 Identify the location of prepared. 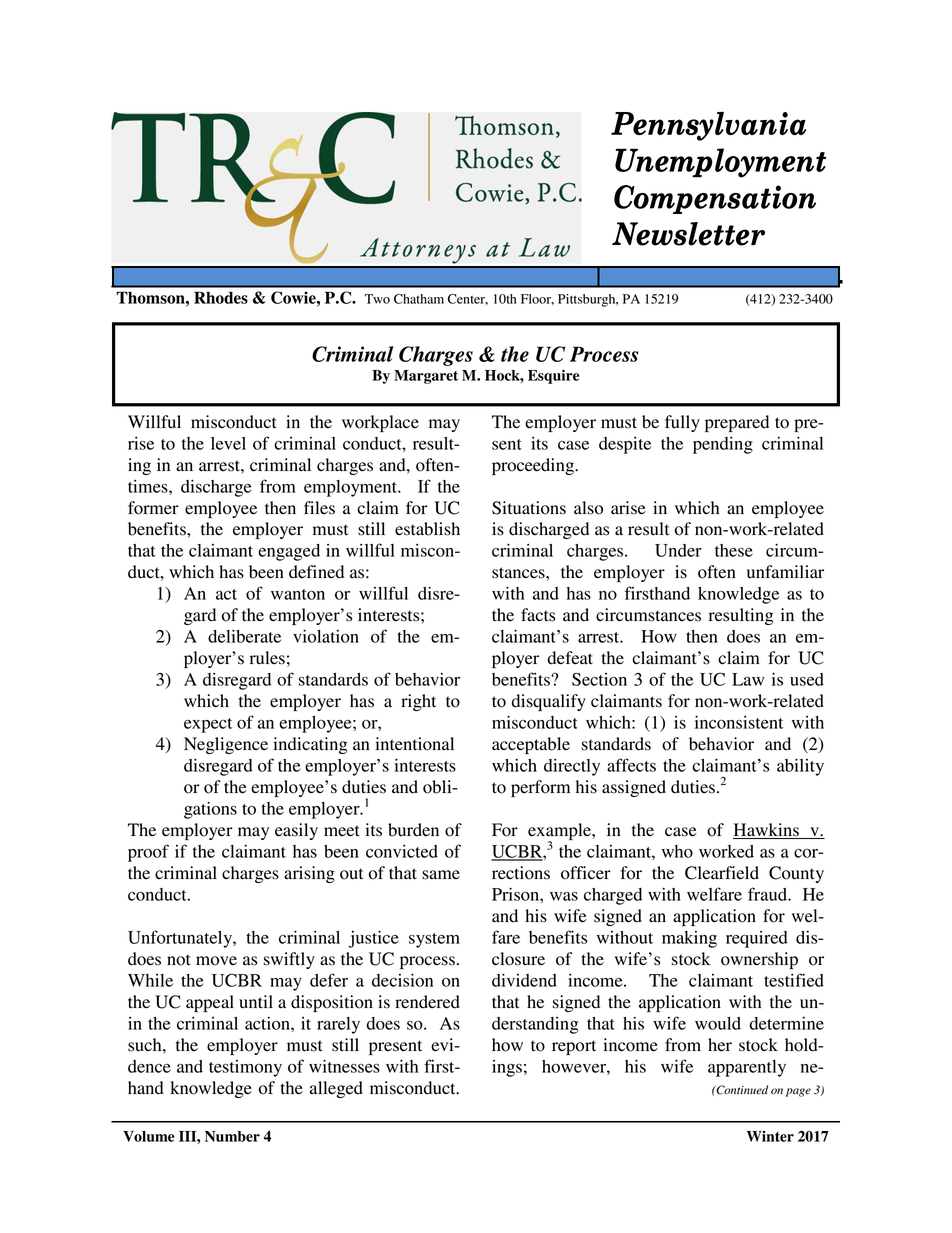
(737, 423).
